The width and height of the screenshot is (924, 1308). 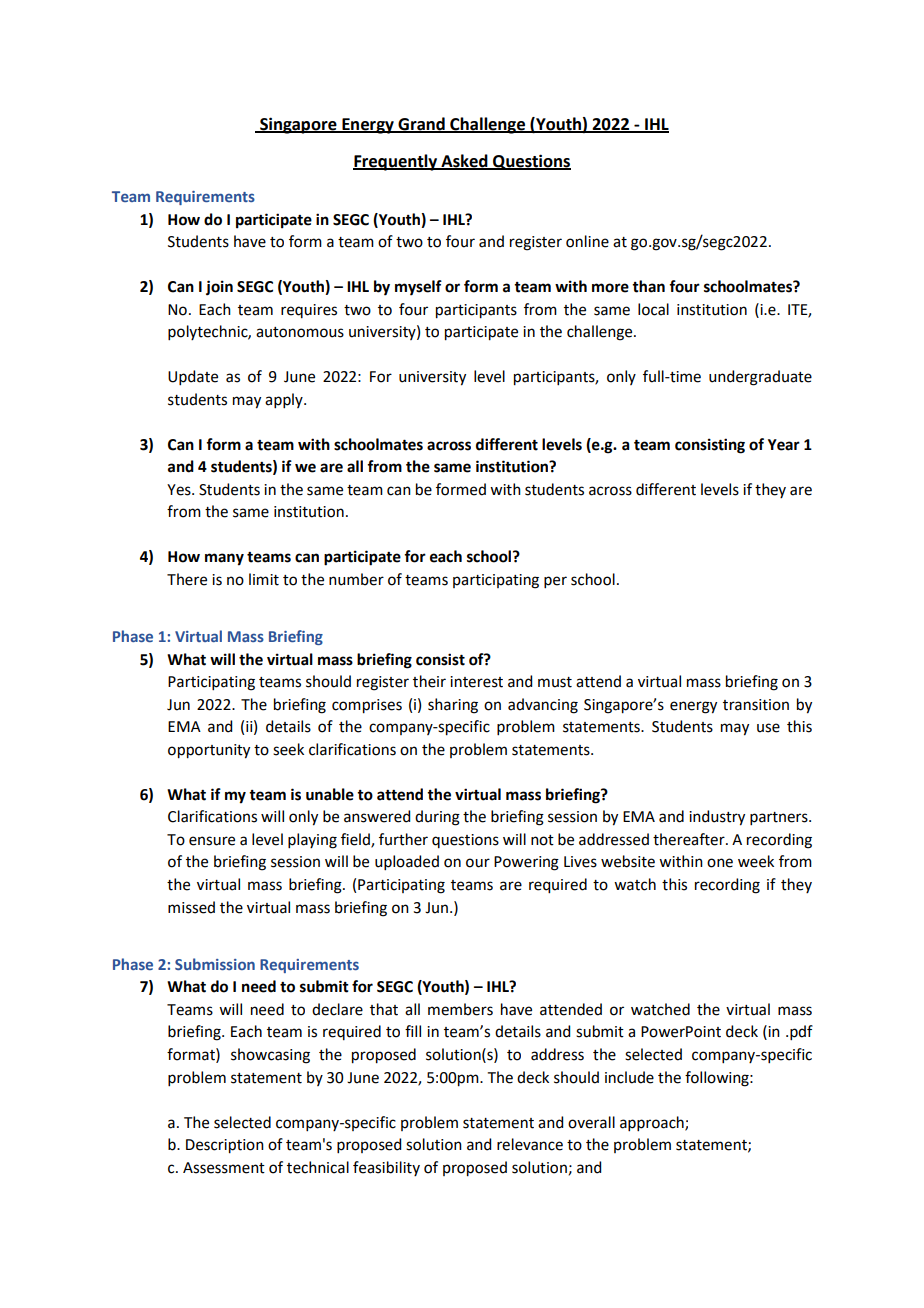 I want to click on Asked, so click(x=464, y=161).
